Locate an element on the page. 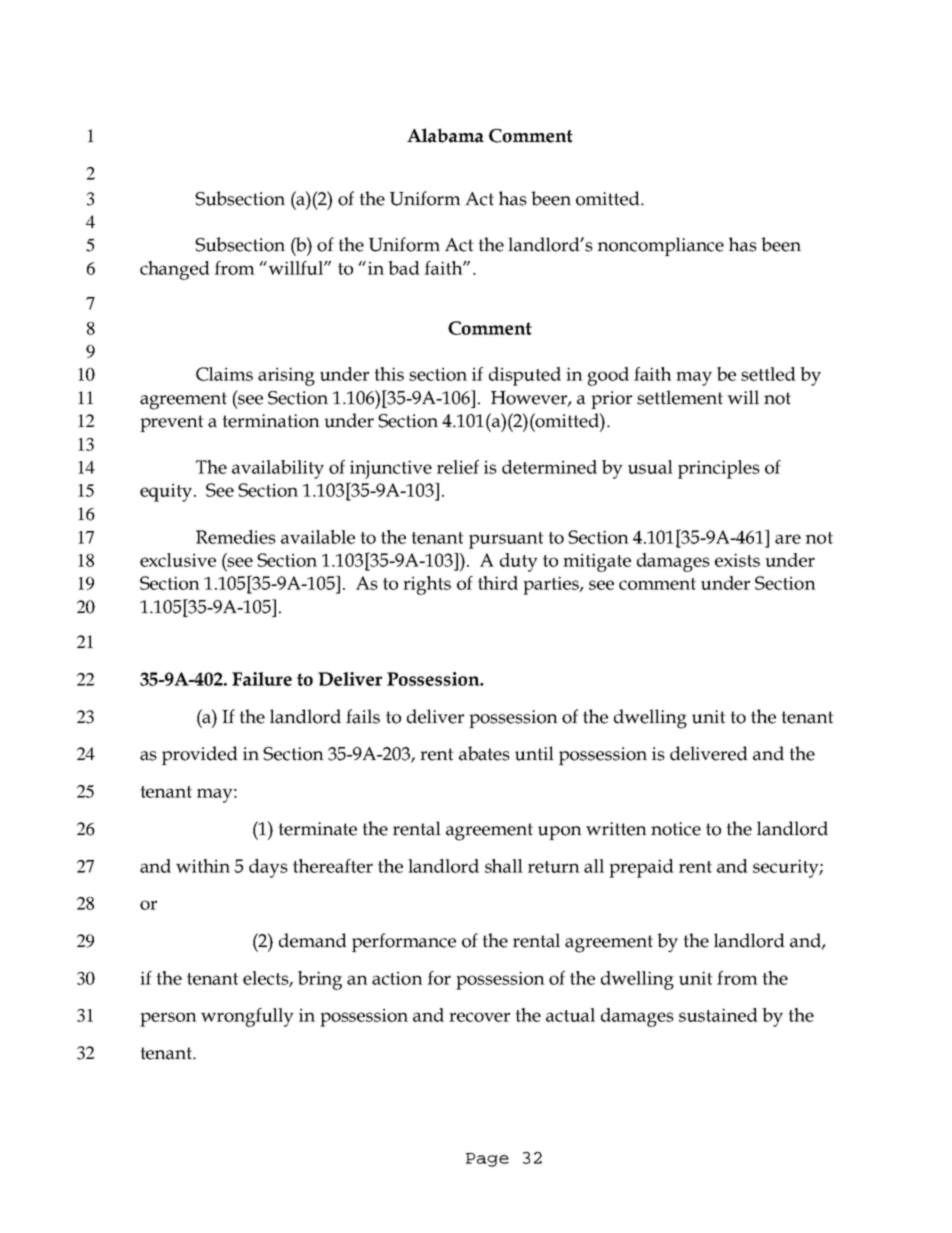  wrongfully is located at coordinates (247, 1017).
